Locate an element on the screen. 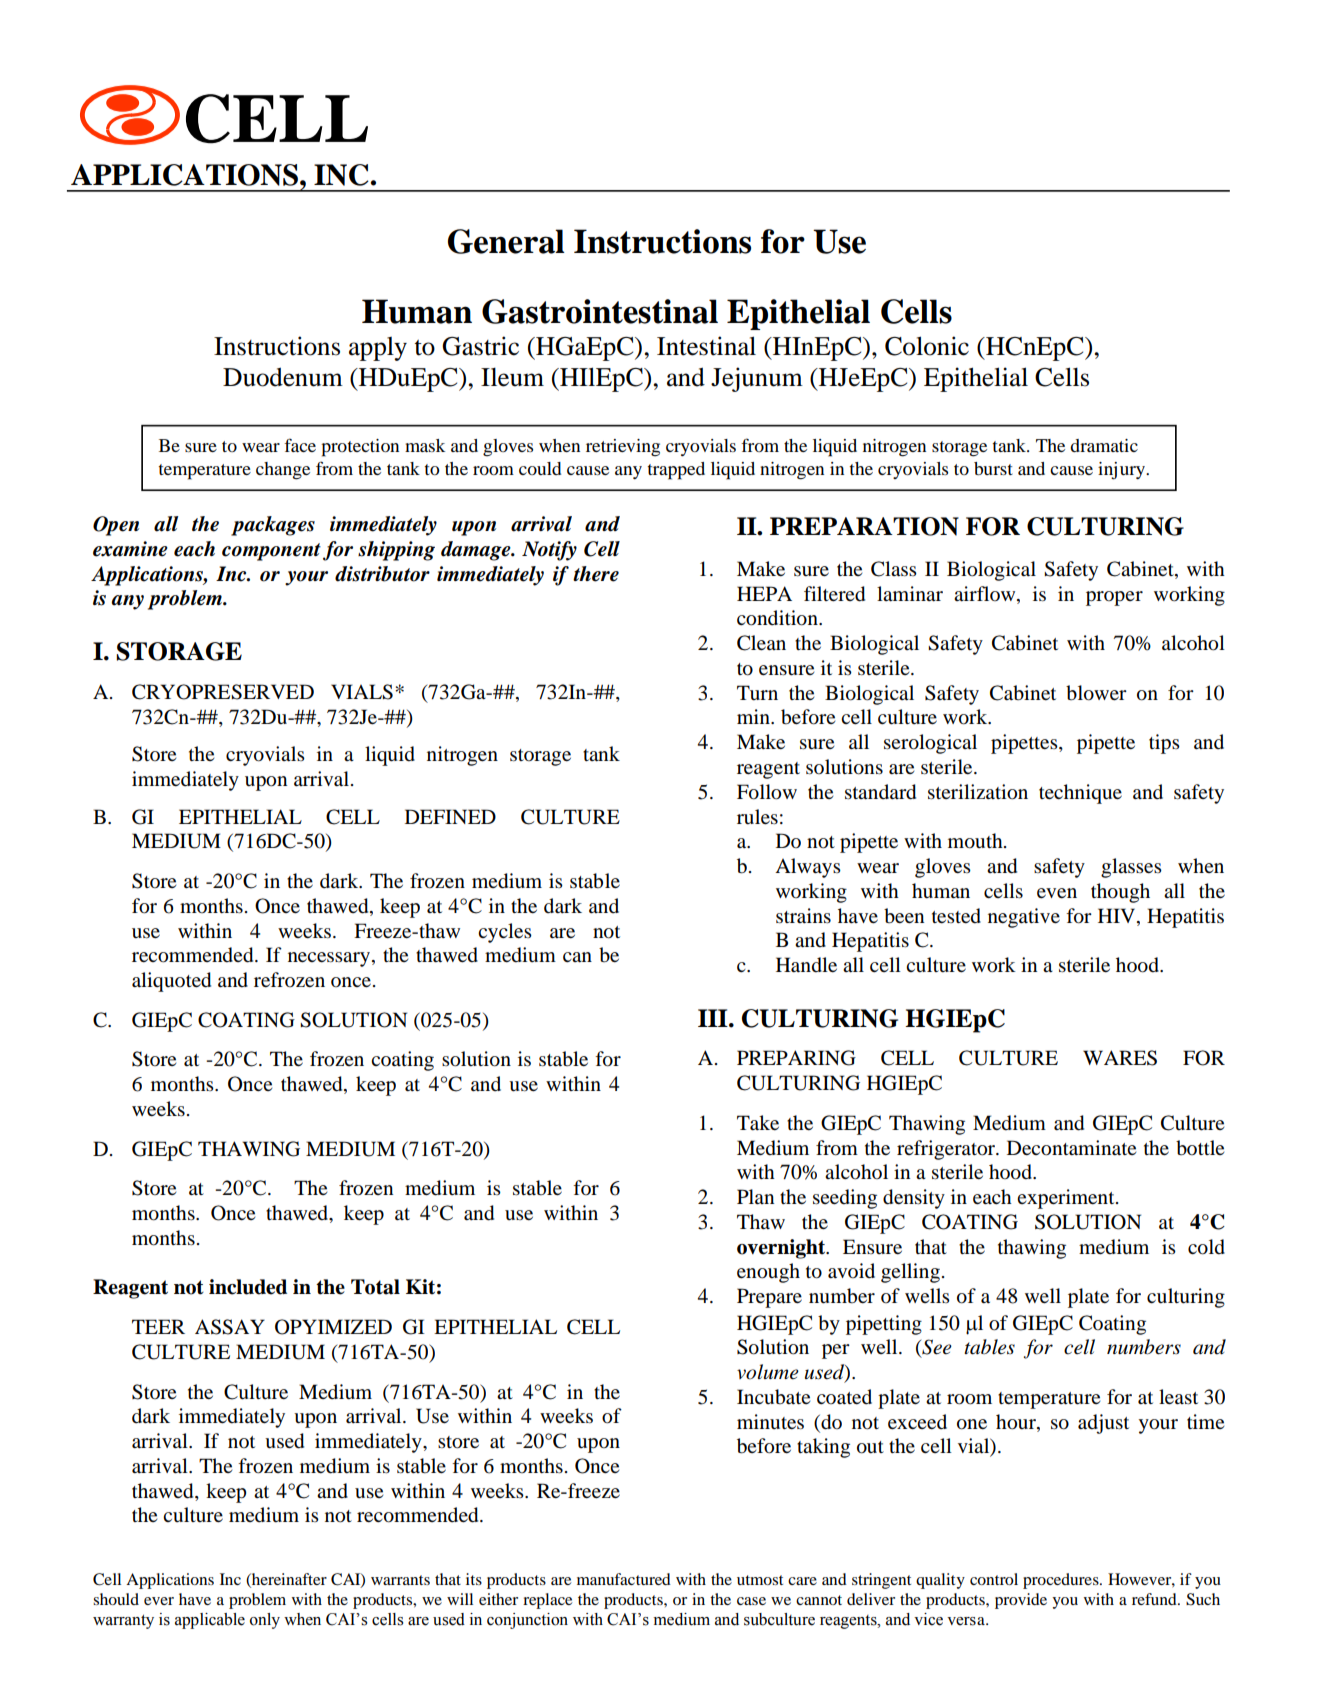 This screenshot has height=1706, width=1318. included is located at coordinates (248, 1287).
